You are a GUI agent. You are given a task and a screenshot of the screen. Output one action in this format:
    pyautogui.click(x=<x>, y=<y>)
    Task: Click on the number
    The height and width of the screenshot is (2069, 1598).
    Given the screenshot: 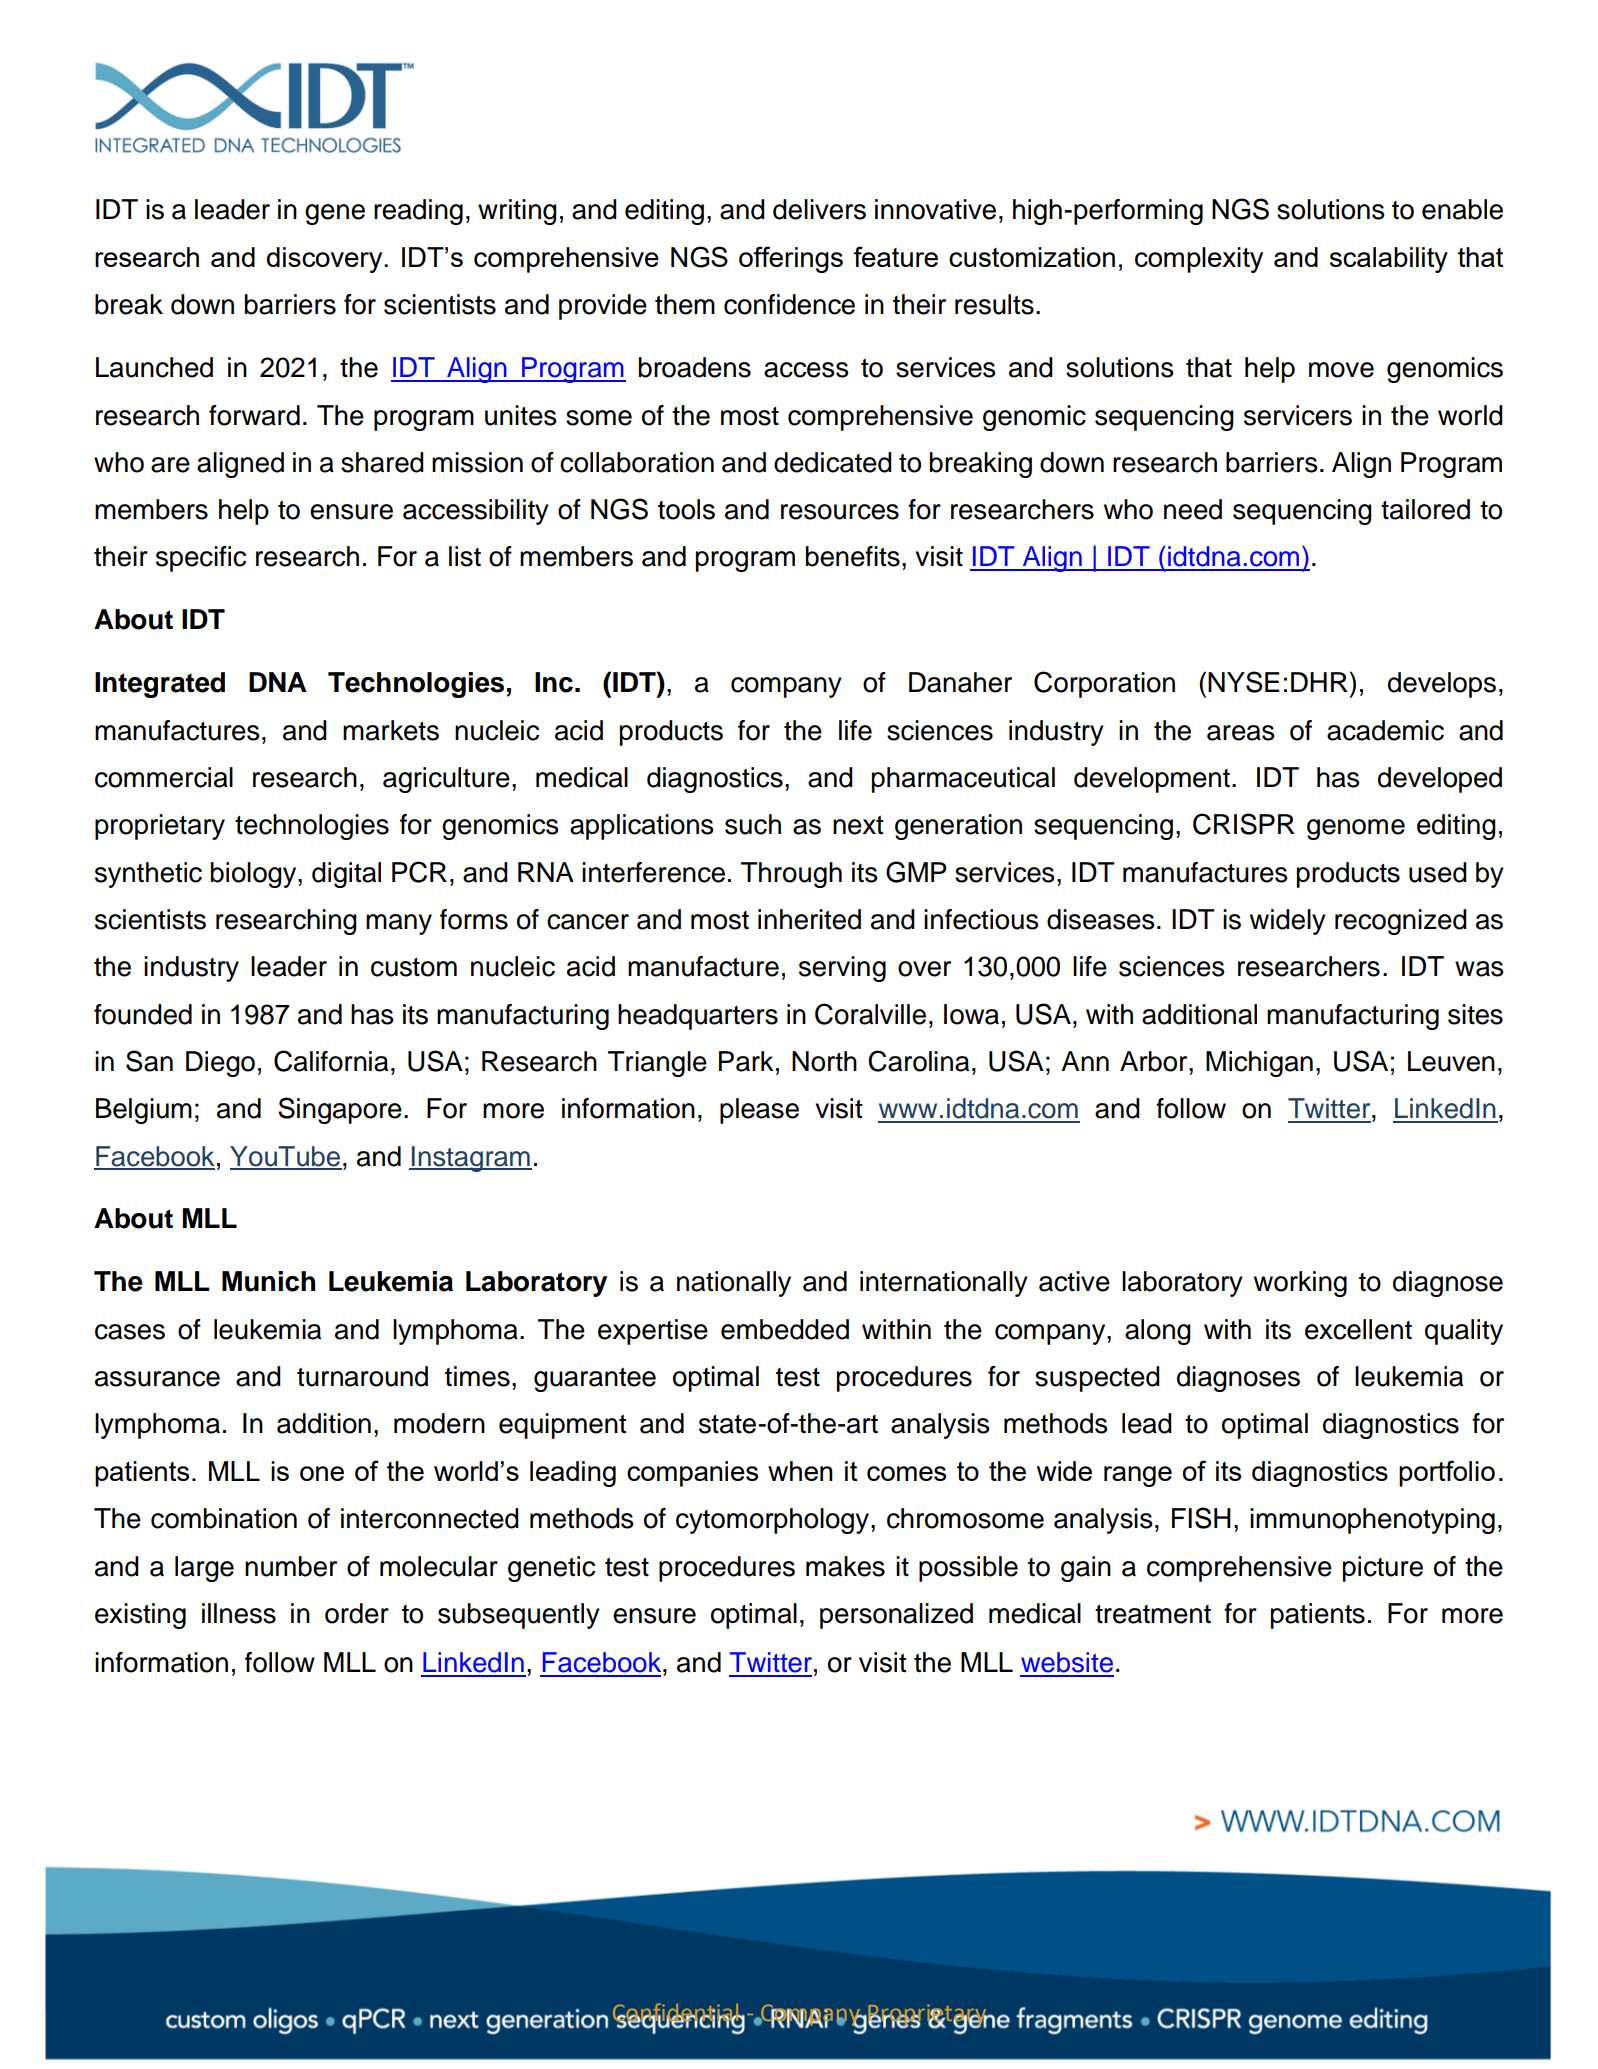 What is the action you would take?
    pyautogui.click(x=291, y=1566)
